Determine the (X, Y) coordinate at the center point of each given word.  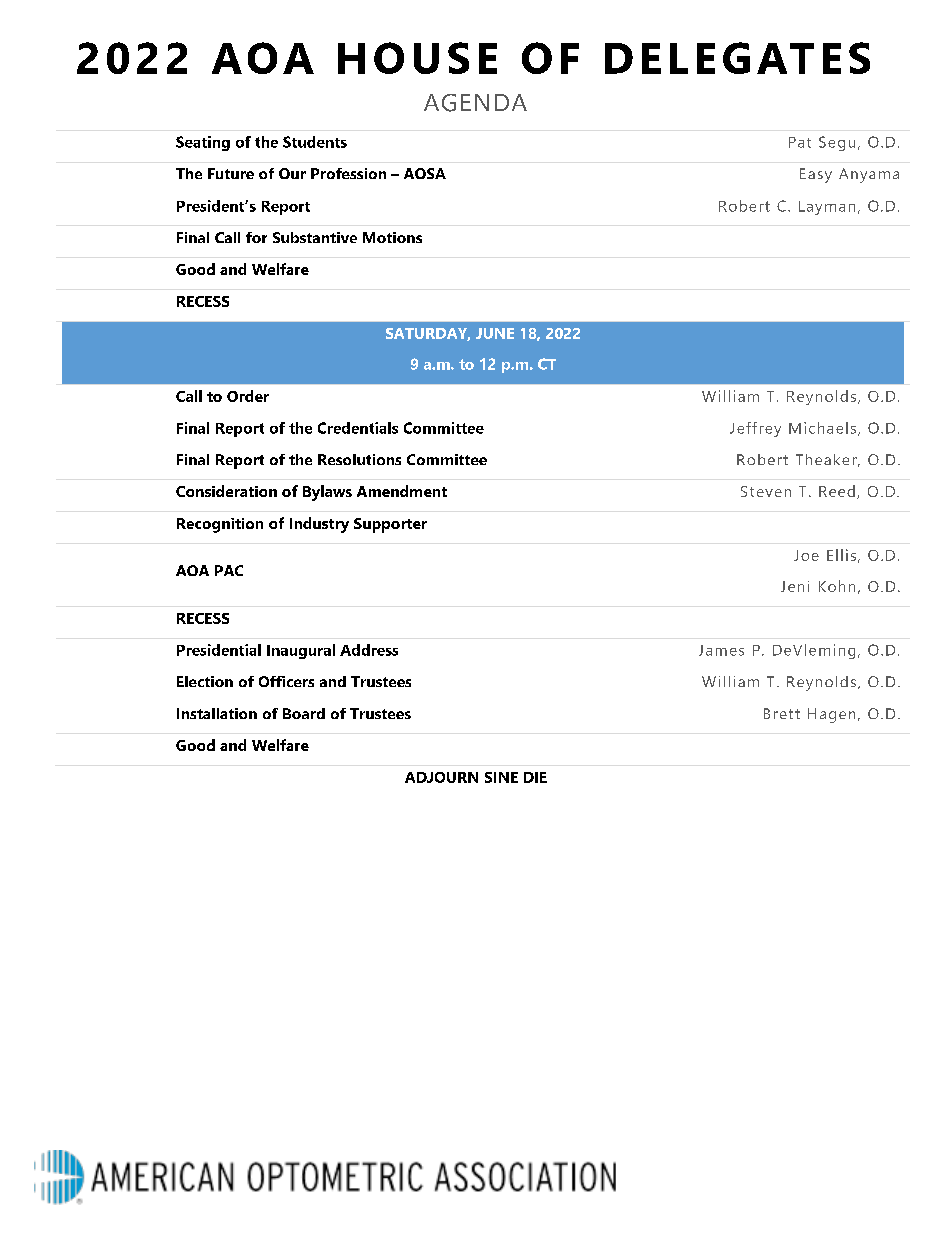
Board (304, 713)
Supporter (390, 525)
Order (248, 396)
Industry (319, 525)
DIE (535, 777)
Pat (800, 142)
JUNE (495, 333)
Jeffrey (755, 429)
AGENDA (475, 103)
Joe (806, 555)
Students (315, 142)
